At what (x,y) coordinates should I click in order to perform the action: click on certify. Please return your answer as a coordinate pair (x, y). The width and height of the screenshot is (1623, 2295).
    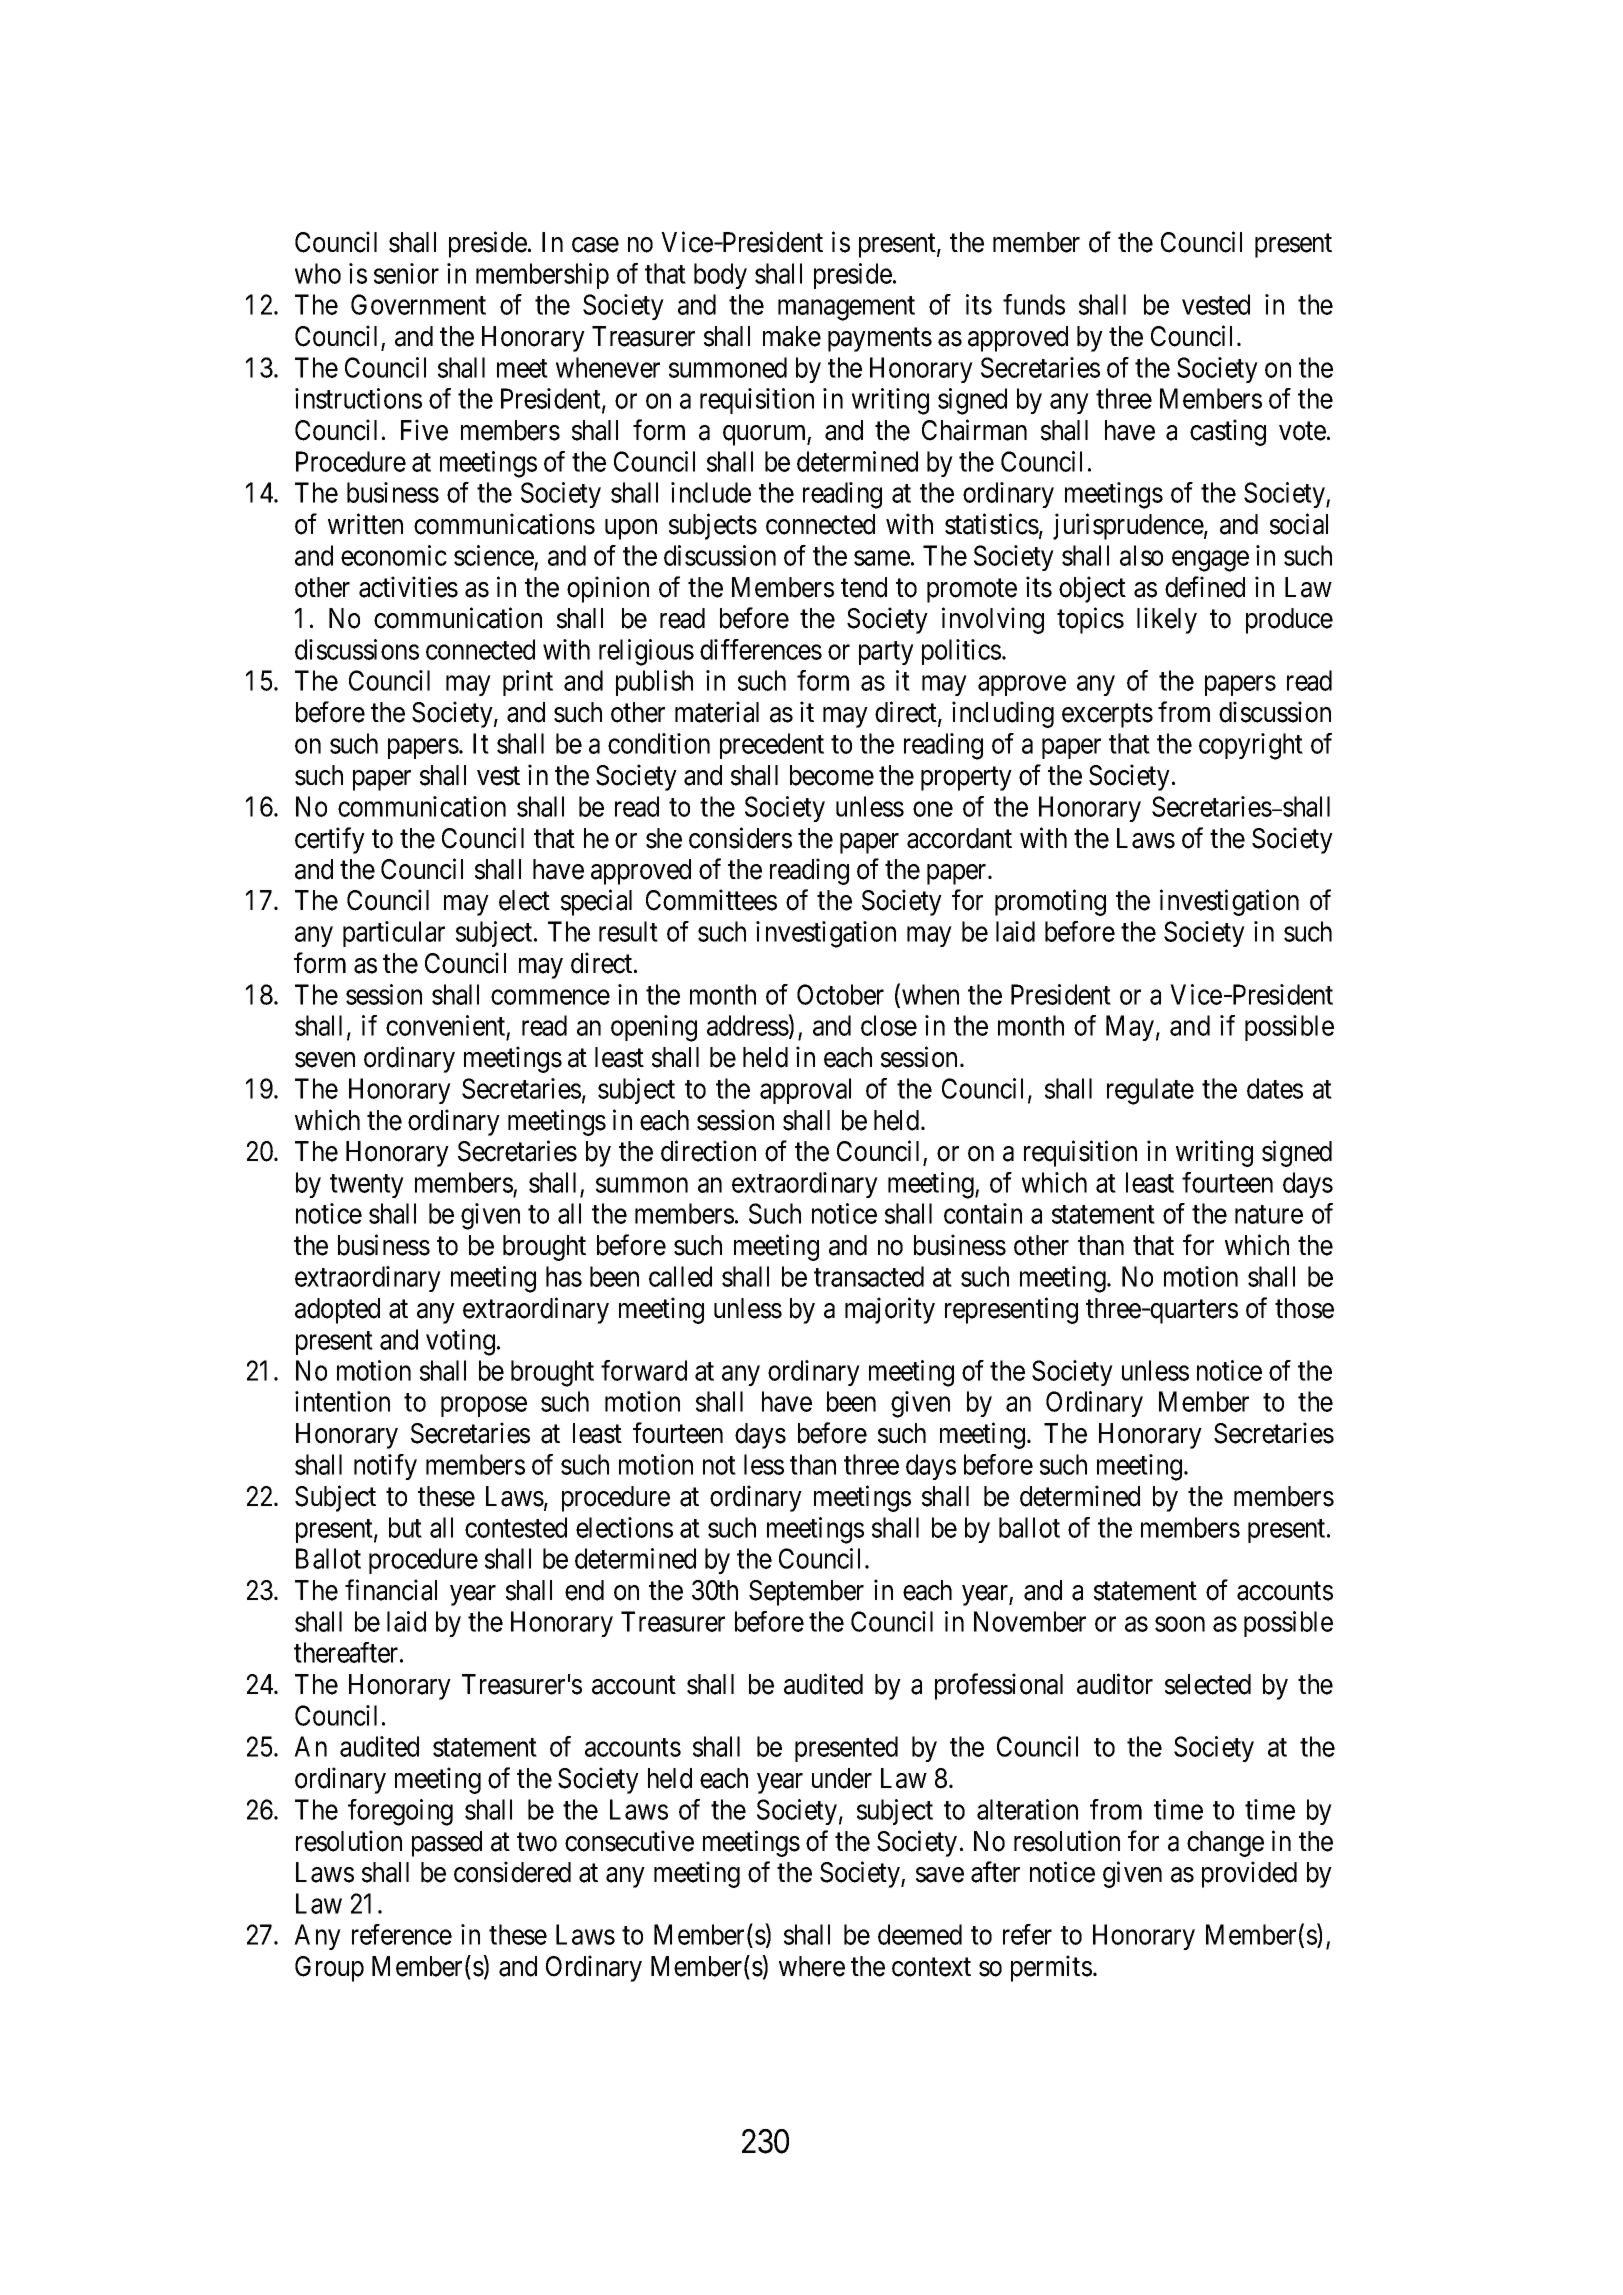
    Looking at the image, I should click on (330, 840).
